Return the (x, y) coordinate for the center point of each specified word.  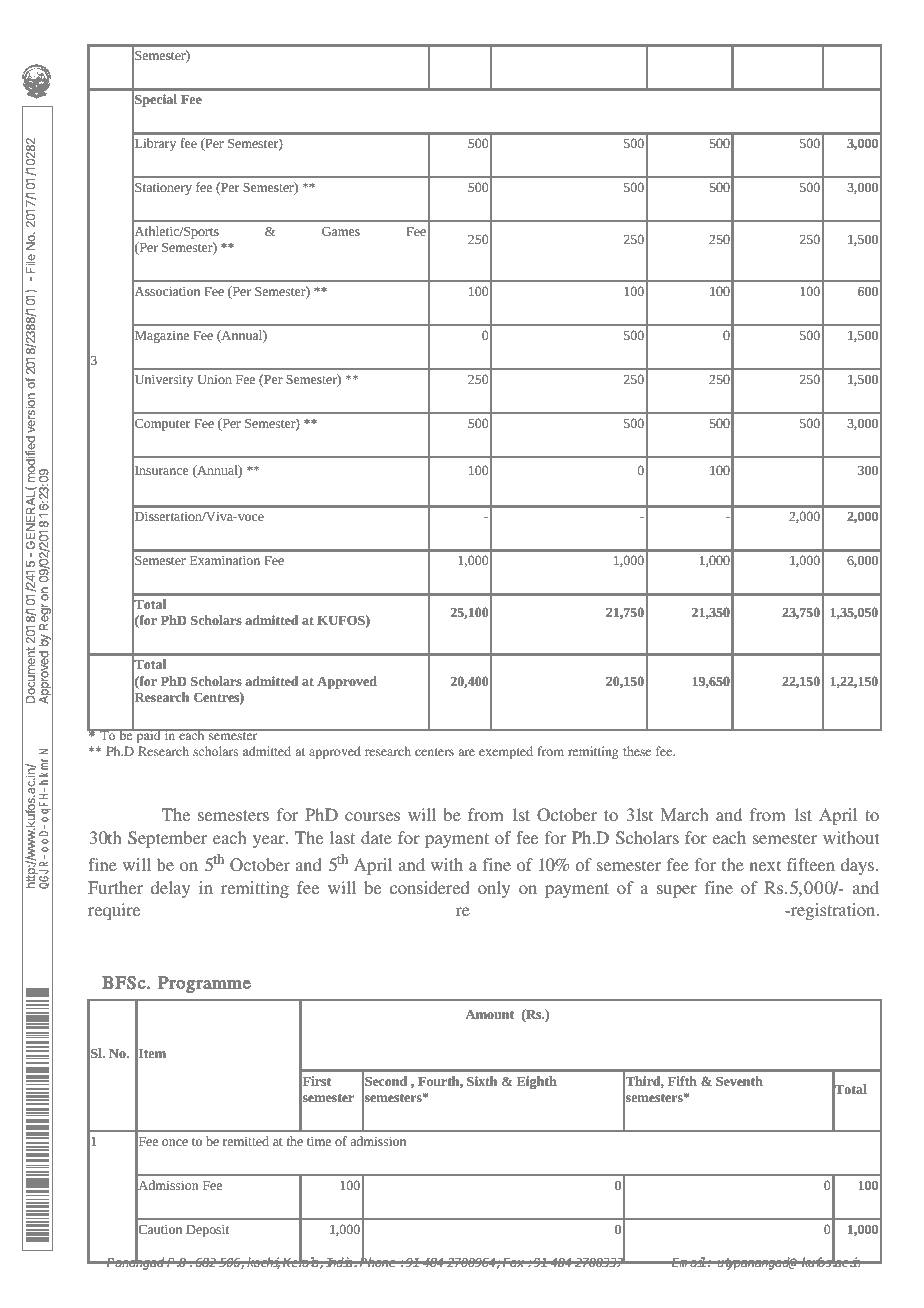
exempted (506, 752)
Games (341, 231)
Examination (225, 560)
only (494, 889)
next (765, 865)
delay (170, 889)
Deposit (207, 1231)
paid (148, 736)
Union (215, 379)
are (467, 752)
